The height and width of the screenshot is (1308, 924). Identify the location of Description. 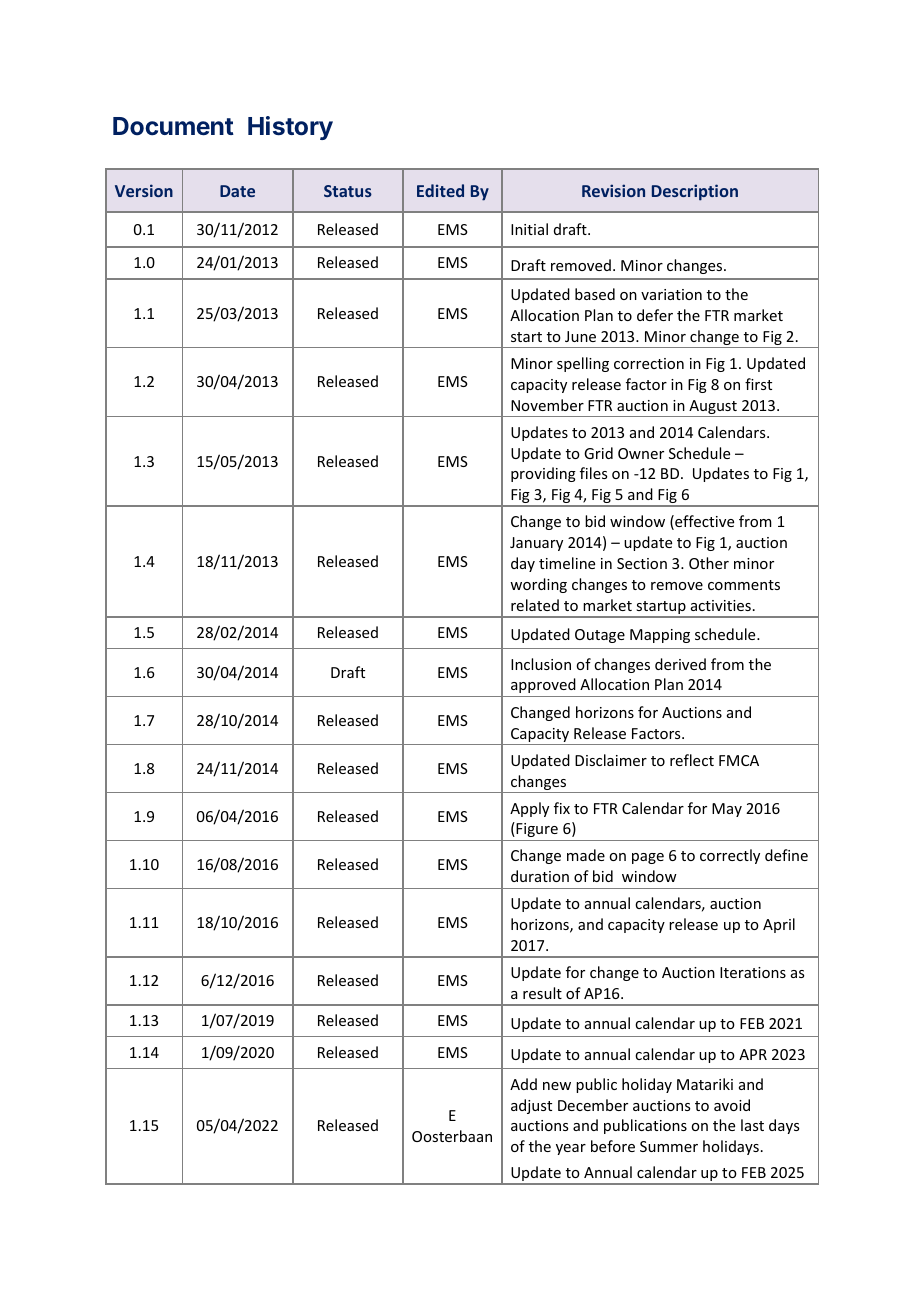
(695, 192).
